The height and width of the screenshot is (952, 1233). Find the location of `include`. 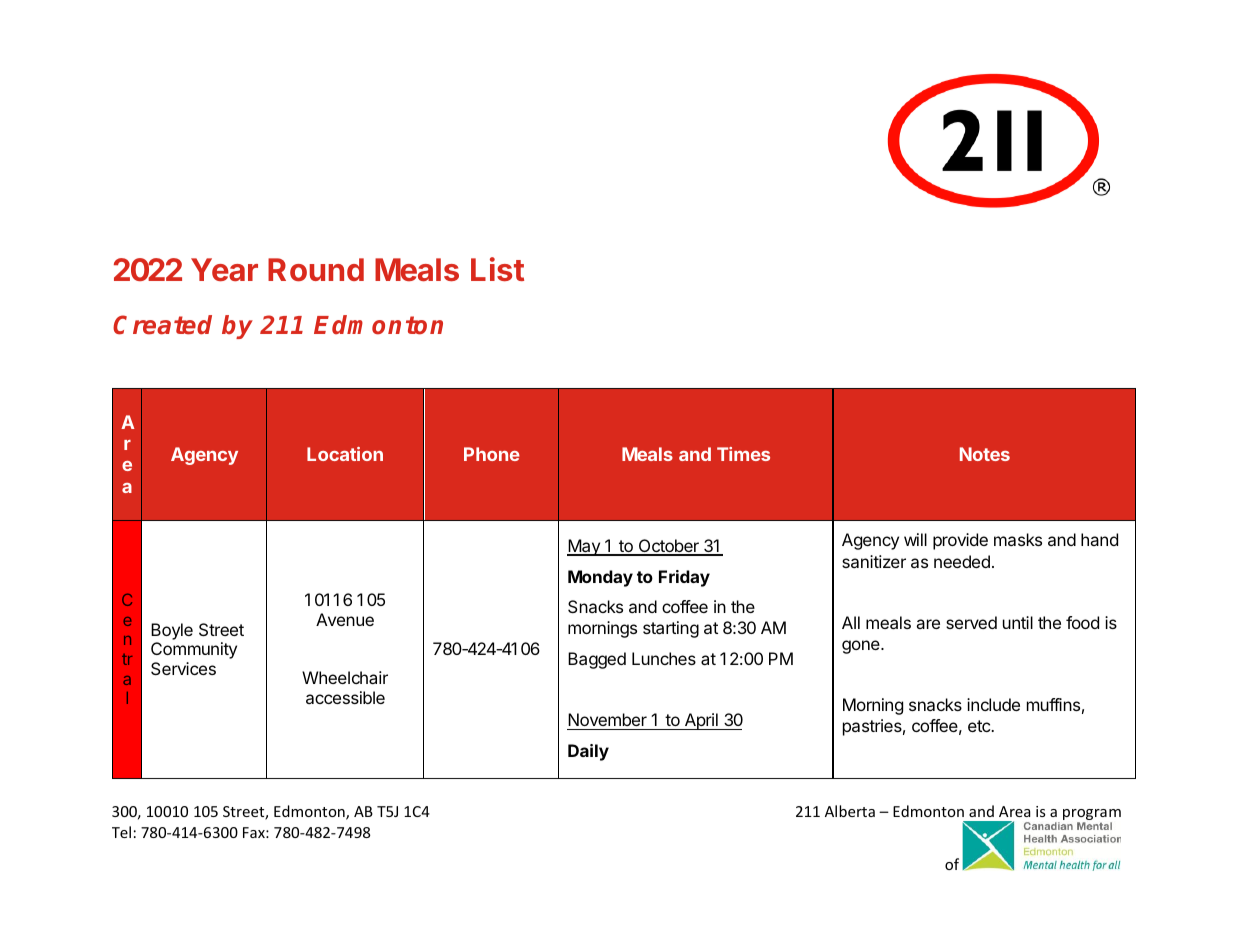

include is located at coordinates (993, 704).
